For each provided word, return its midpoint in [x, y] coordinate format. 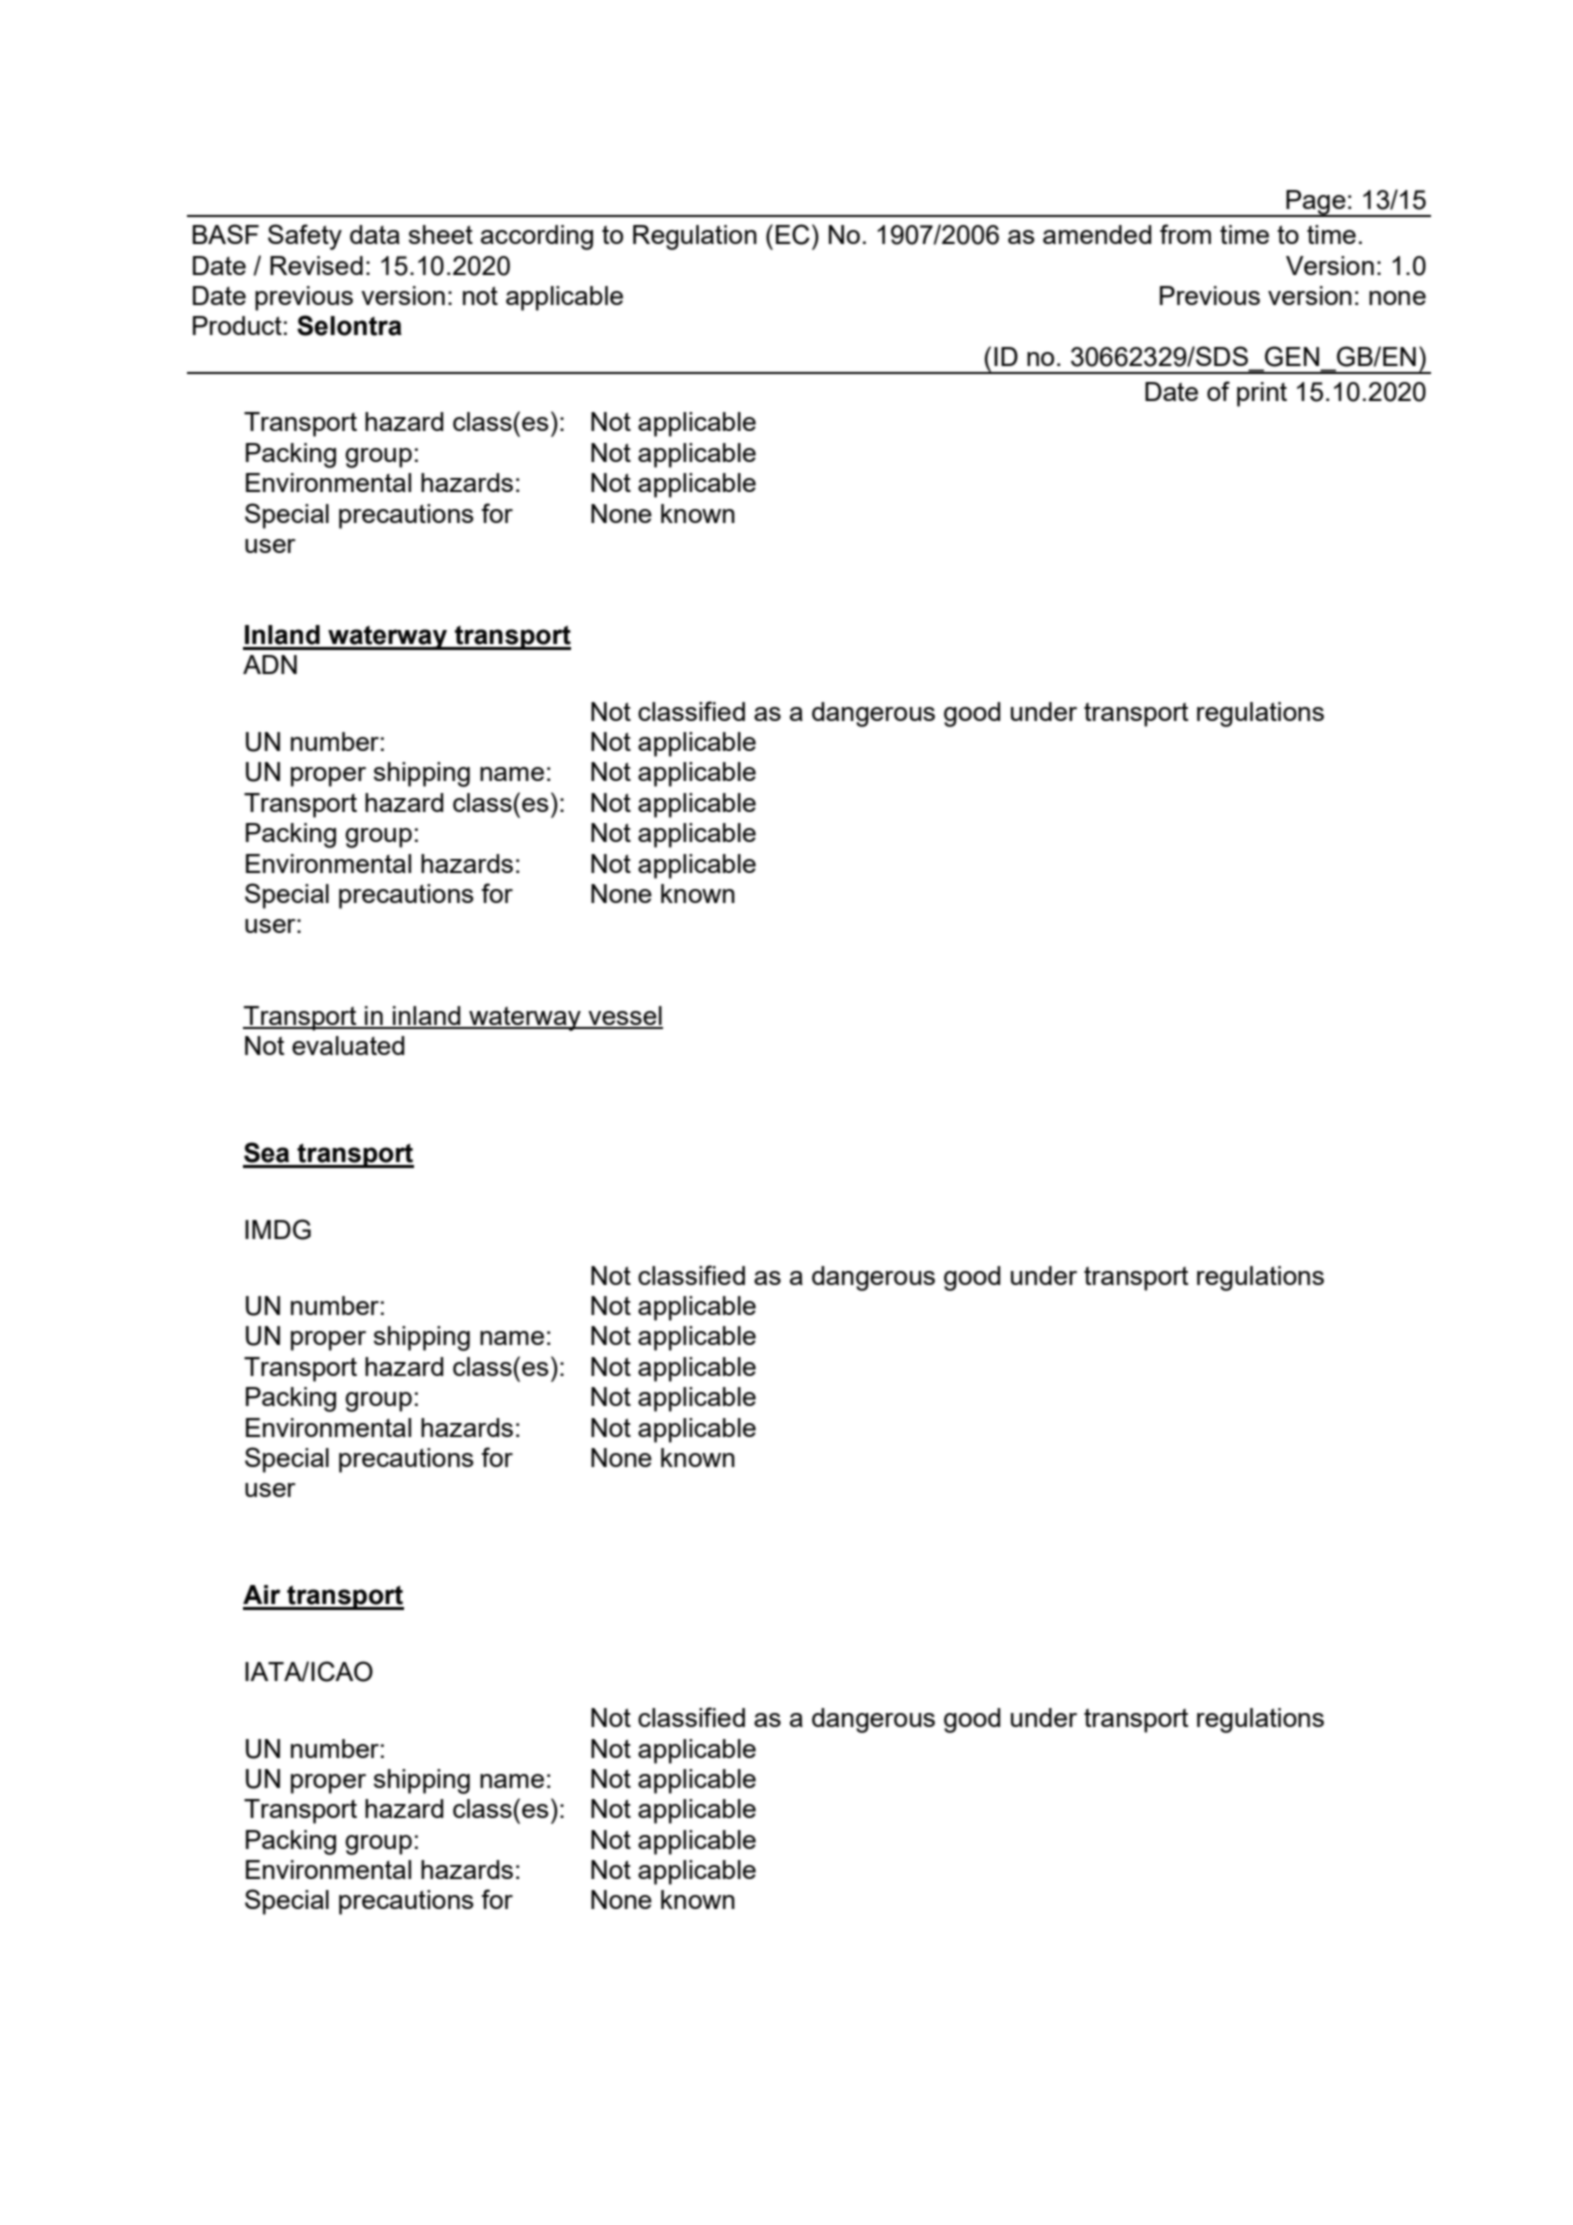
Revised [316, 265]
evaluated [348, 1045]
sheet [441, 234]
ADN [270, 664]
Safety [305, 237]
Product [237, 325]
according [537, 237]
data [375, 234]
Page [1316, 203]
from [1185, 234]
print [1262, 394]
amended [1097, 234]
